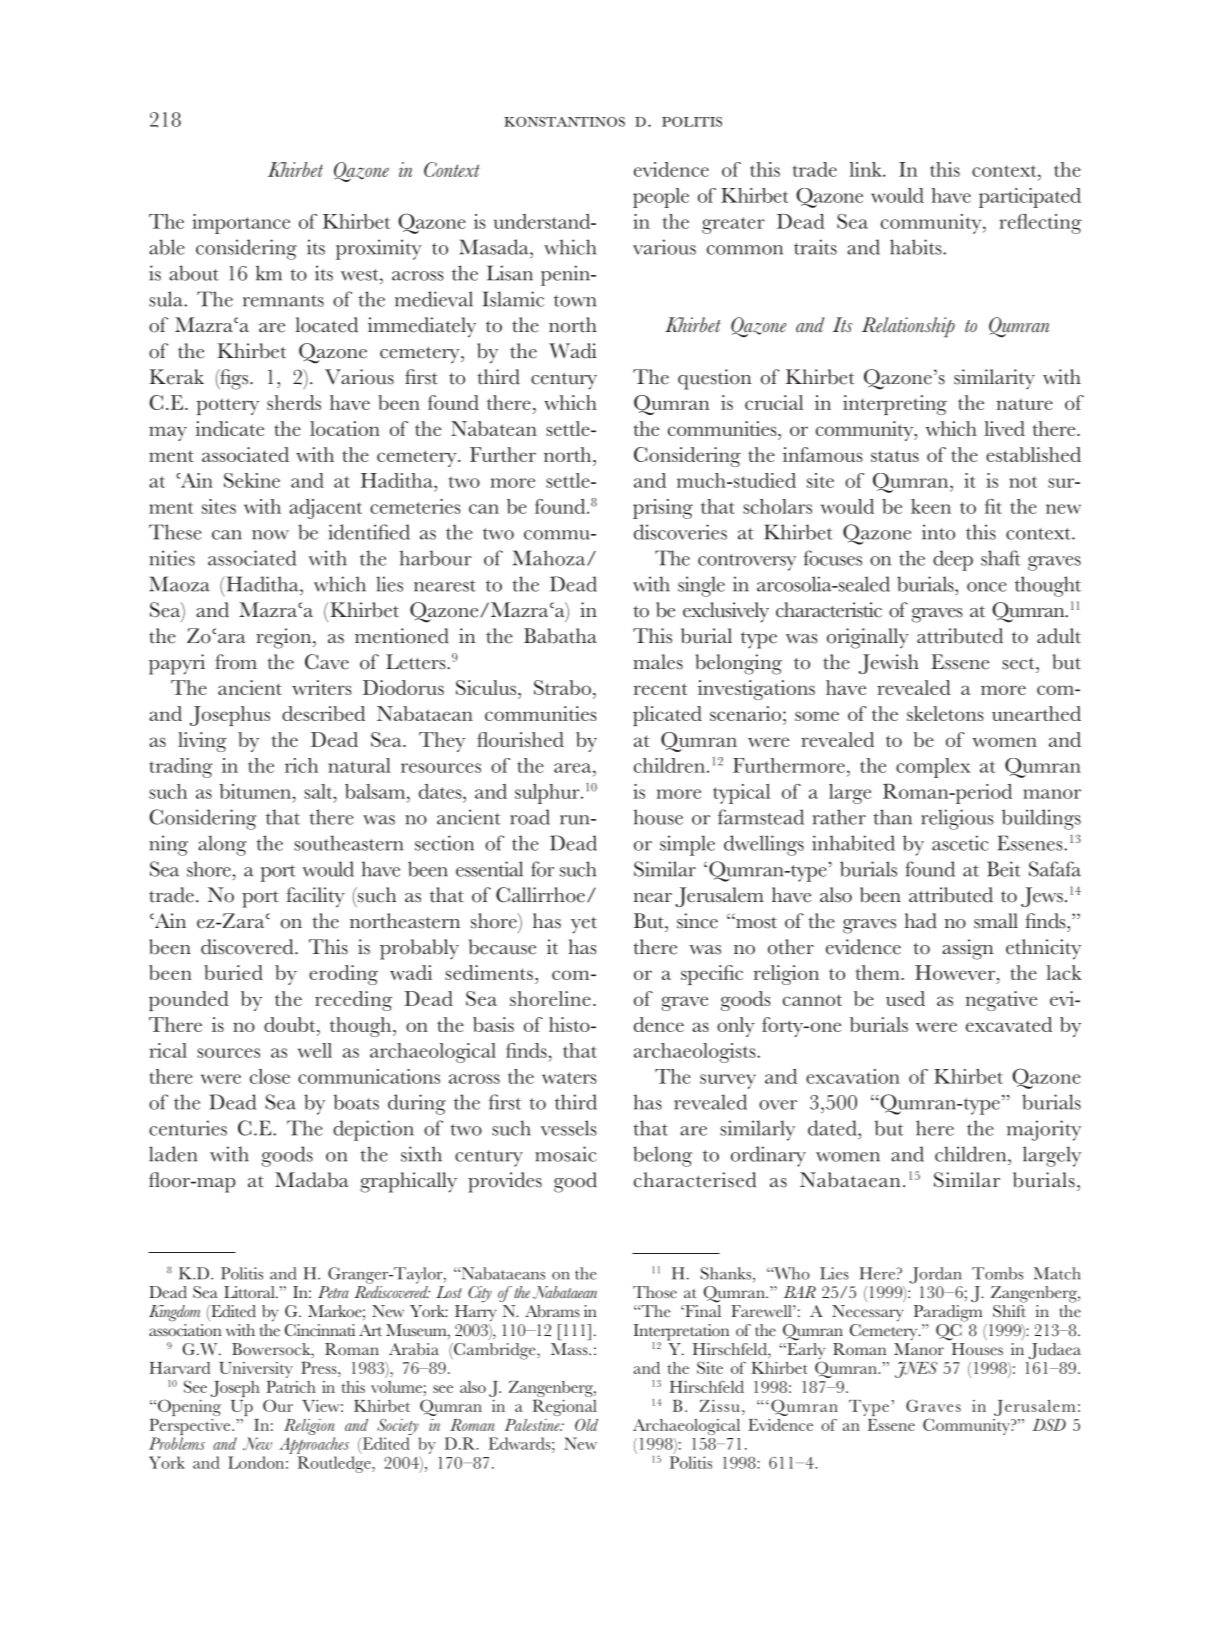  Describe the element at coordinates (270, 1076) in the image. I see `close` at that location.
